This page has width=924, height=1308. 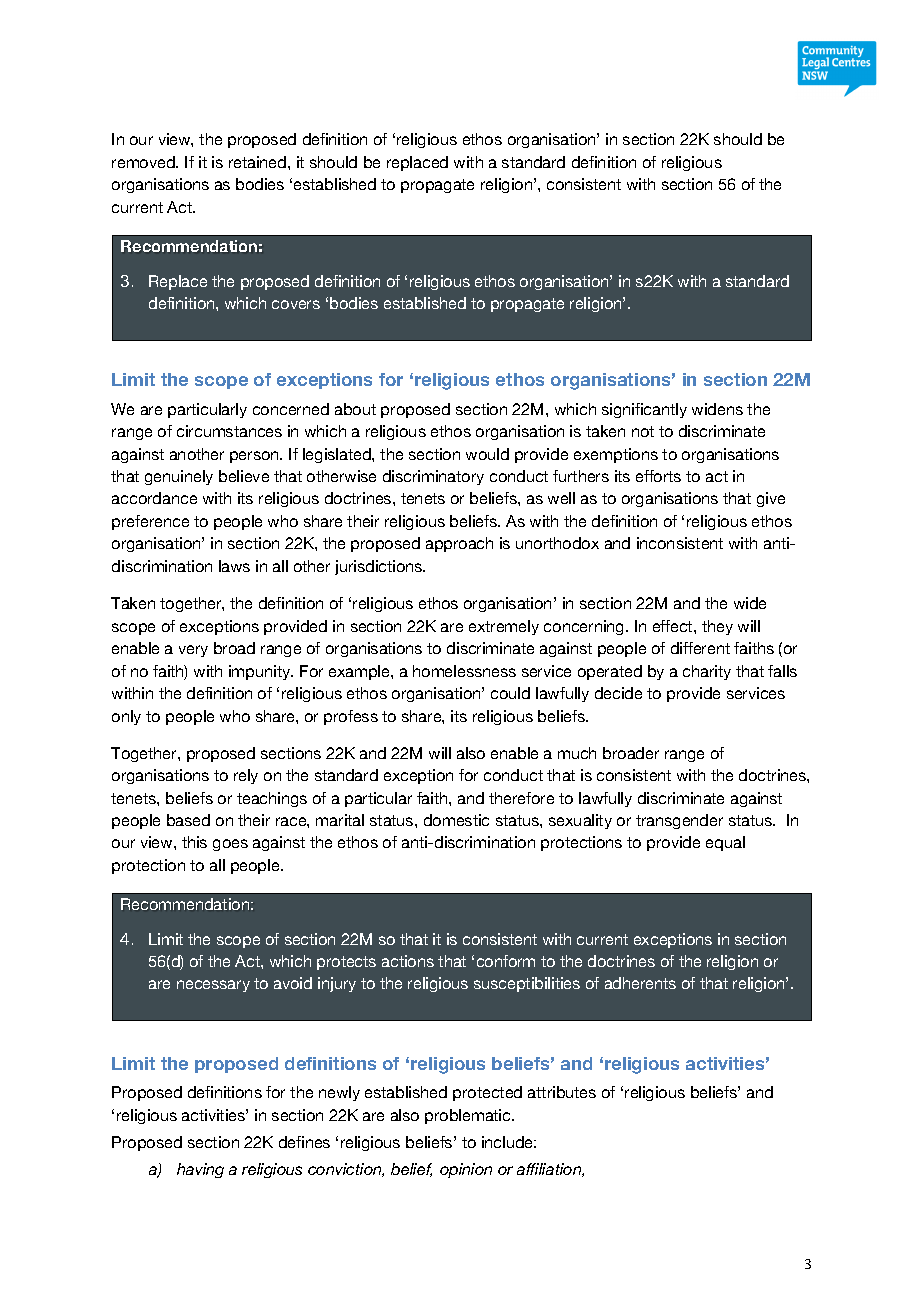 I want to click on significantly, so click(x=644, y=410).
